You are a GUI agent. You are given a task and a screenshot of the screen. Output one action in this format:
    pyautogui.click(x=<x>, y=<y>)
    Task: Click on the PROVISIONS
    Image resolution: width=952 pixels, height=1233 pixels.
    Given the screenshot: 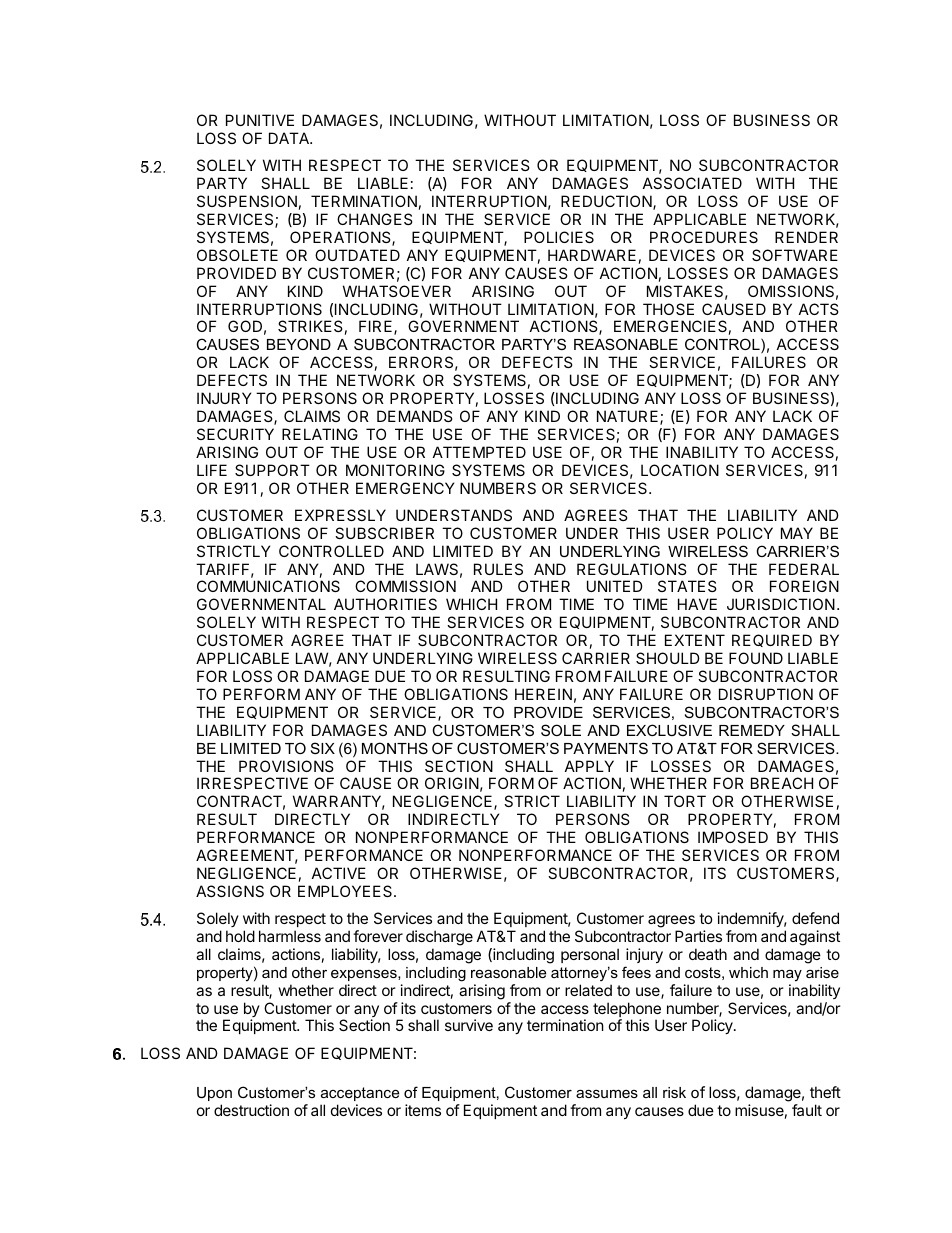 What is the action you would take?
    pyautogui.click(x=286, y=766)
